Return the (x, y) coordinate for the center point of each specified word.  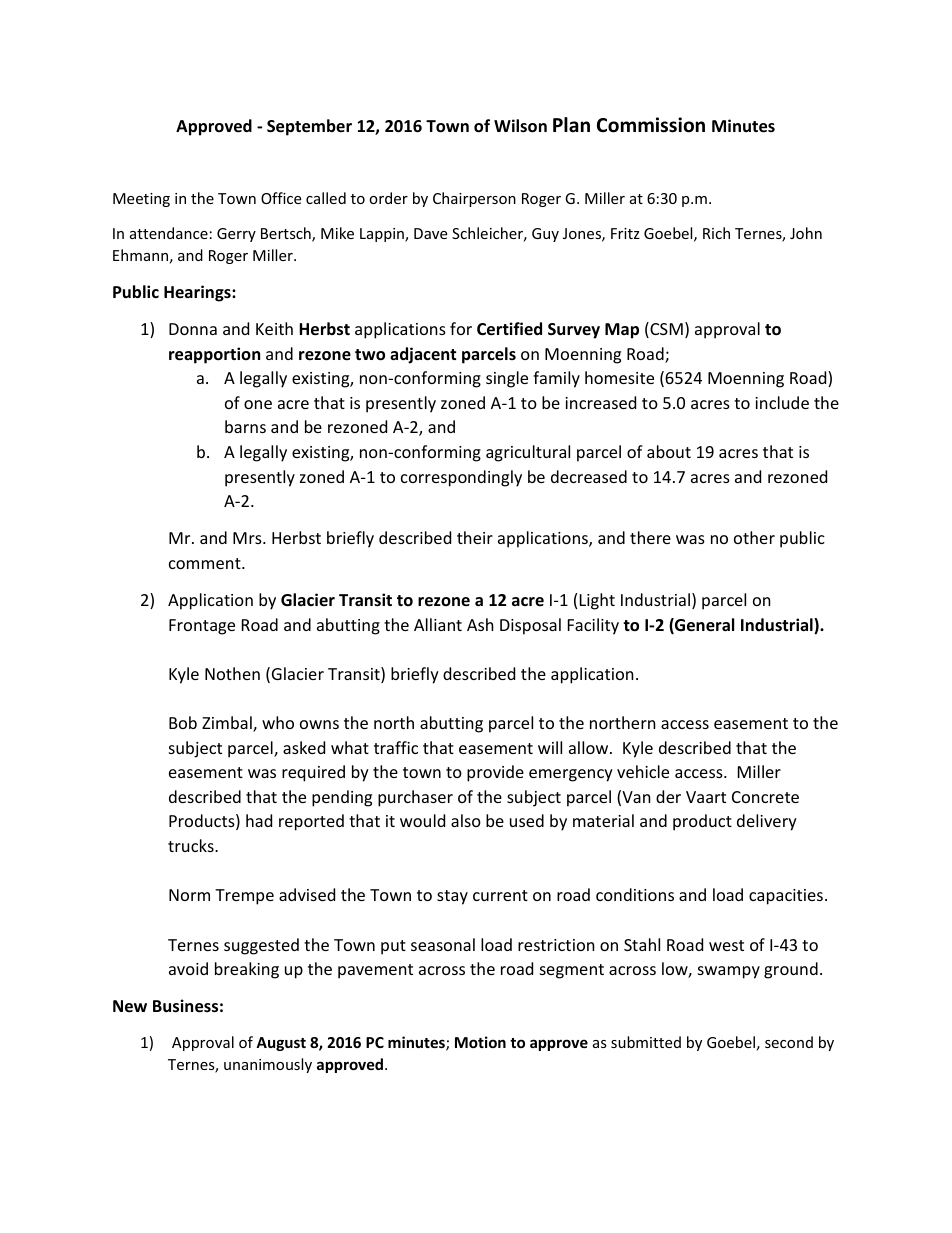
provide (495, 773)
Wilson (520, 126)
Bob (183, 722)
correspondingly (461, 478)
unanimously (268, 1065)
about (669, 451)
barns (245, 426)
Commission (651, 125)
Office (281, 198)
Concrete (765, 797)
